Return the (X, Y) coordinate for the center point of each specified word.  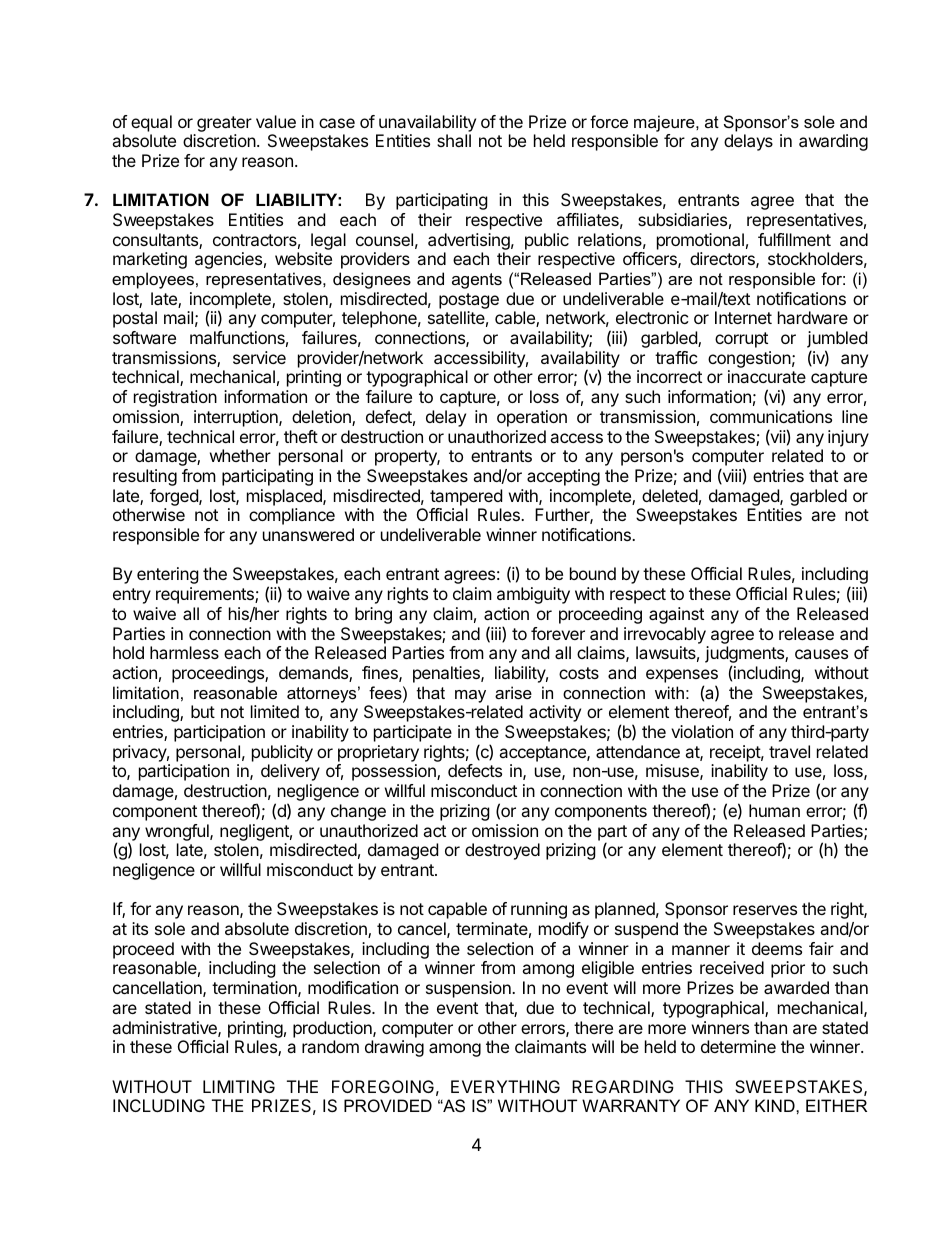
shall (454, 140)
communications (771, 416)
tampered (466, 497)
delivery (290, 772)
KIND (776, 1105)
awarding (833, 142)
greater (224, 124)
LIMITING (239, 1086)
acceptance (543, 754)
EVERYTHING (505, 1086)
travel (789, 751)
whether (240, 455)
